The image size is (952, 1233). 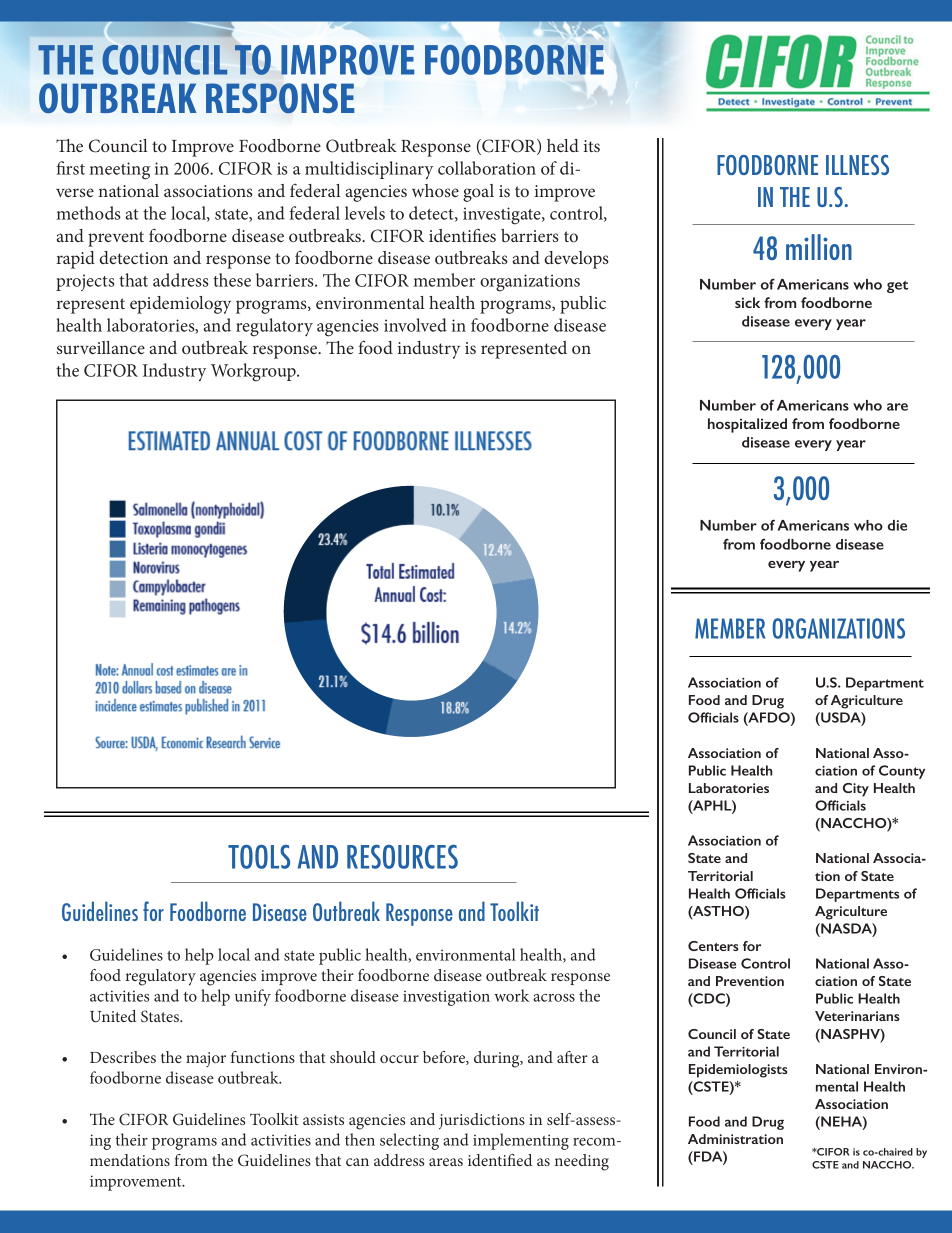 I want to click on RESOURCES, so click(x=402, y=857).
